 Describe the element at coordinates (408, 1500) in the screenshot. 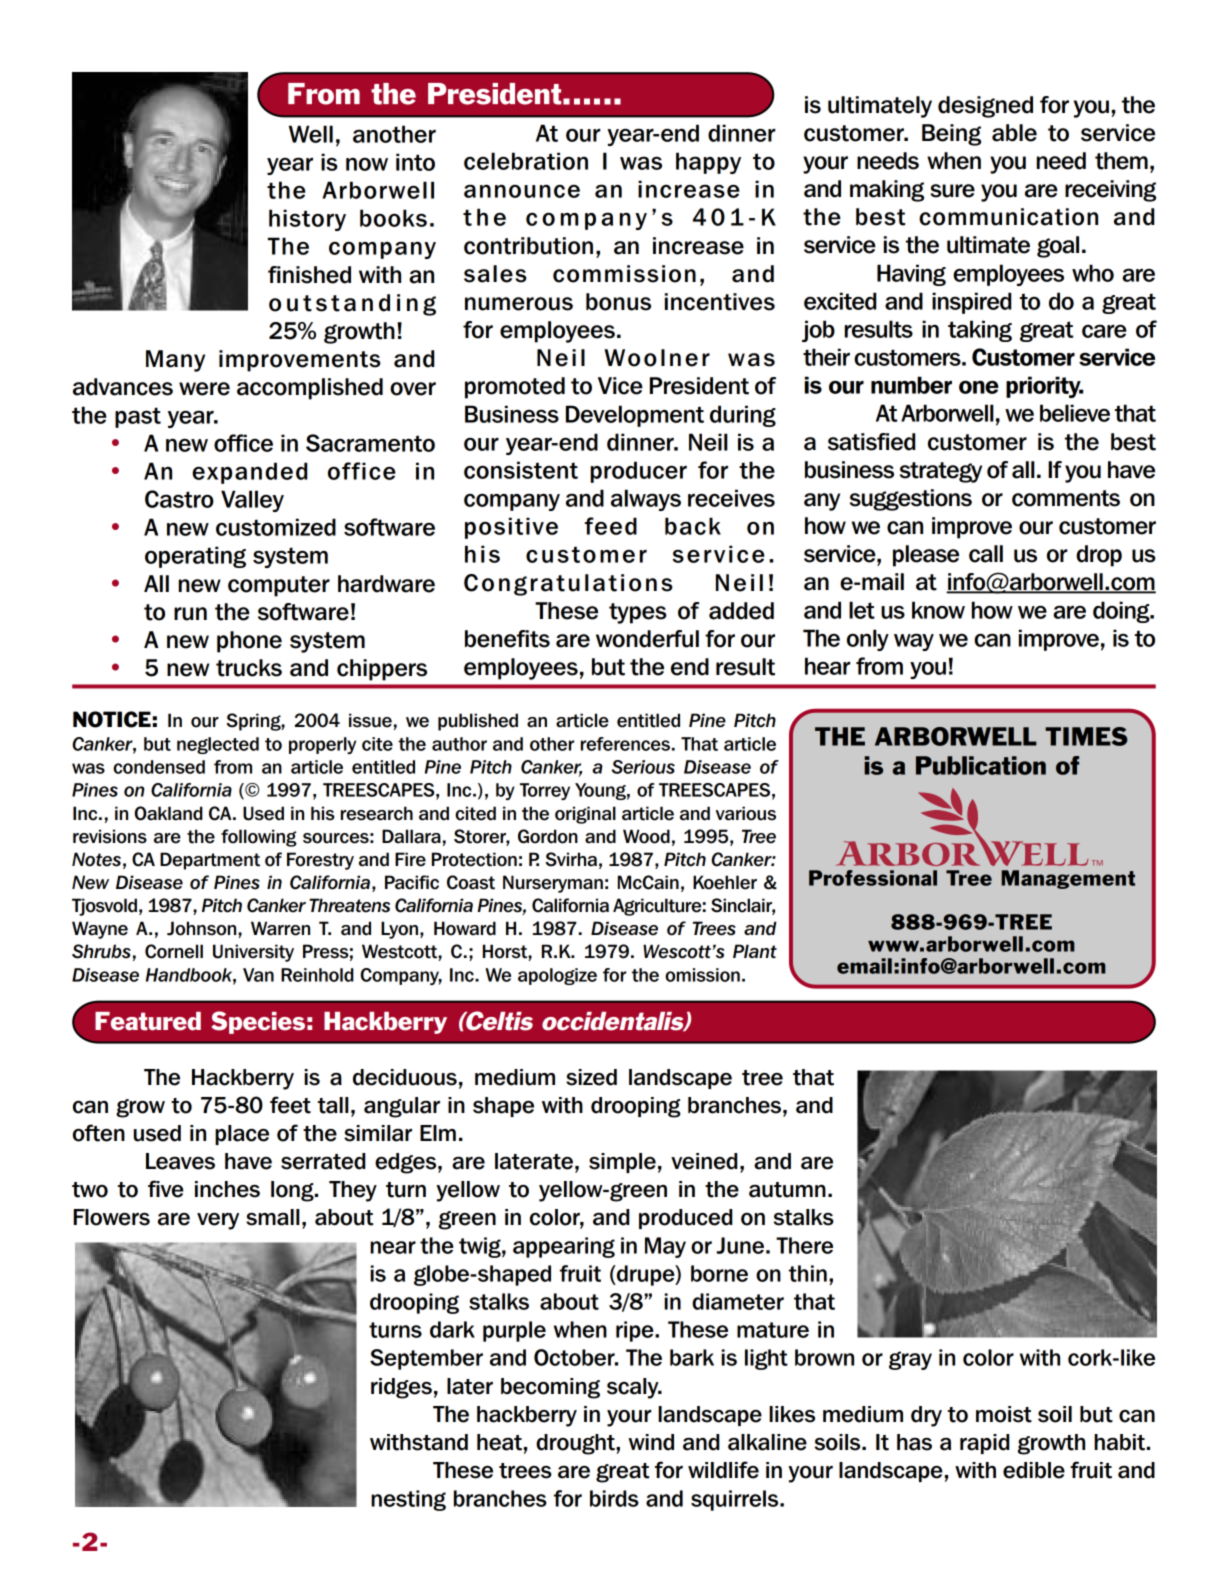

I see `nesting` at that location.
